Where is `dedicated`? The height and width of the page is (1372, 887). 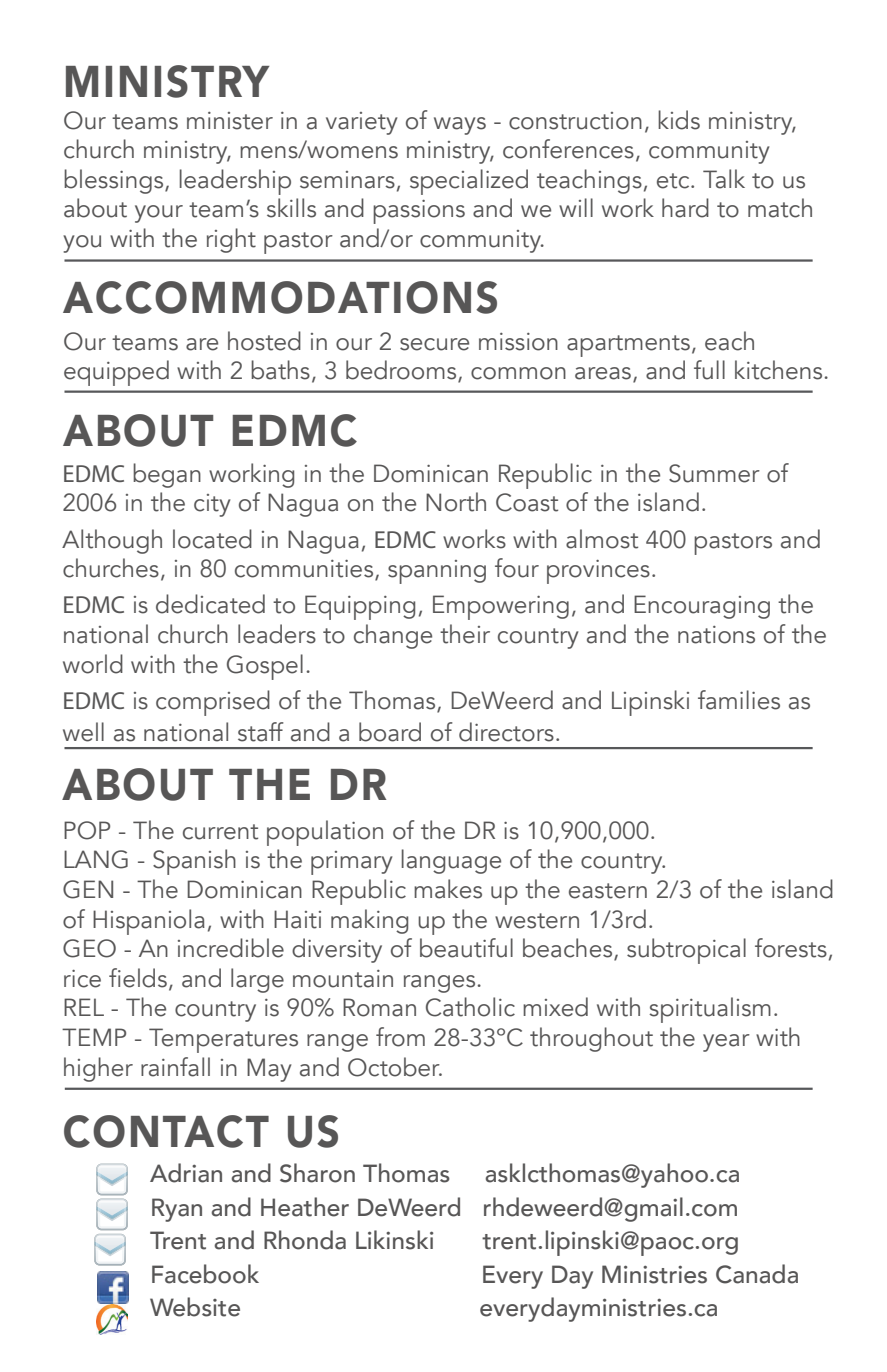
dedicated is located at coordinates (210, 604).
